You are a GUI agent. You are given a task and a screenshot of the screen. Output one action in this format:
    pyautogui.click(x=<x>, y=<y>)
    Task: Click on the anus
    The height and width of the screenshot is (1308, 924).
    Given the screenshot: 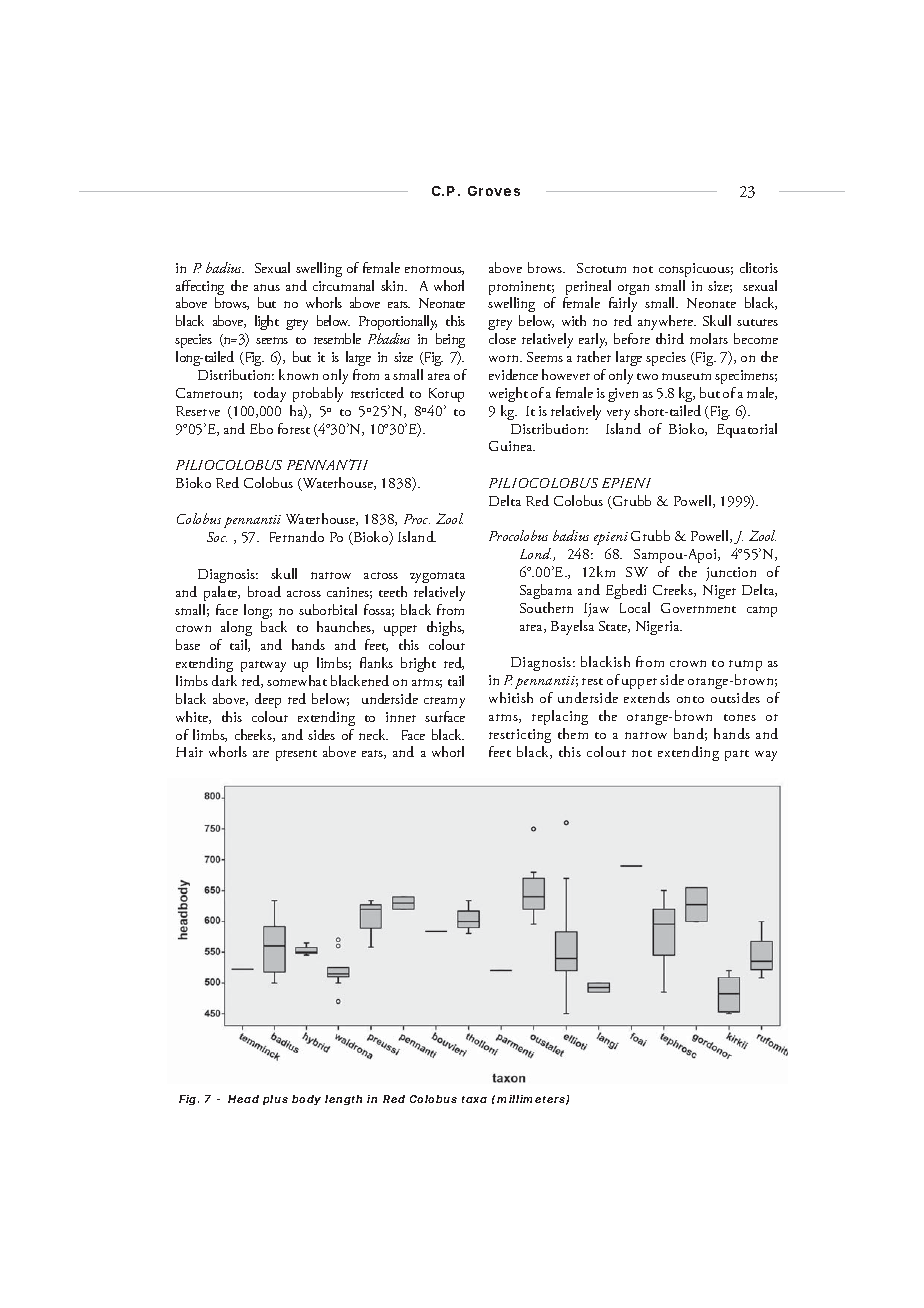 What is the action you would take?
    pyautogui.click(x=267, y=287)
